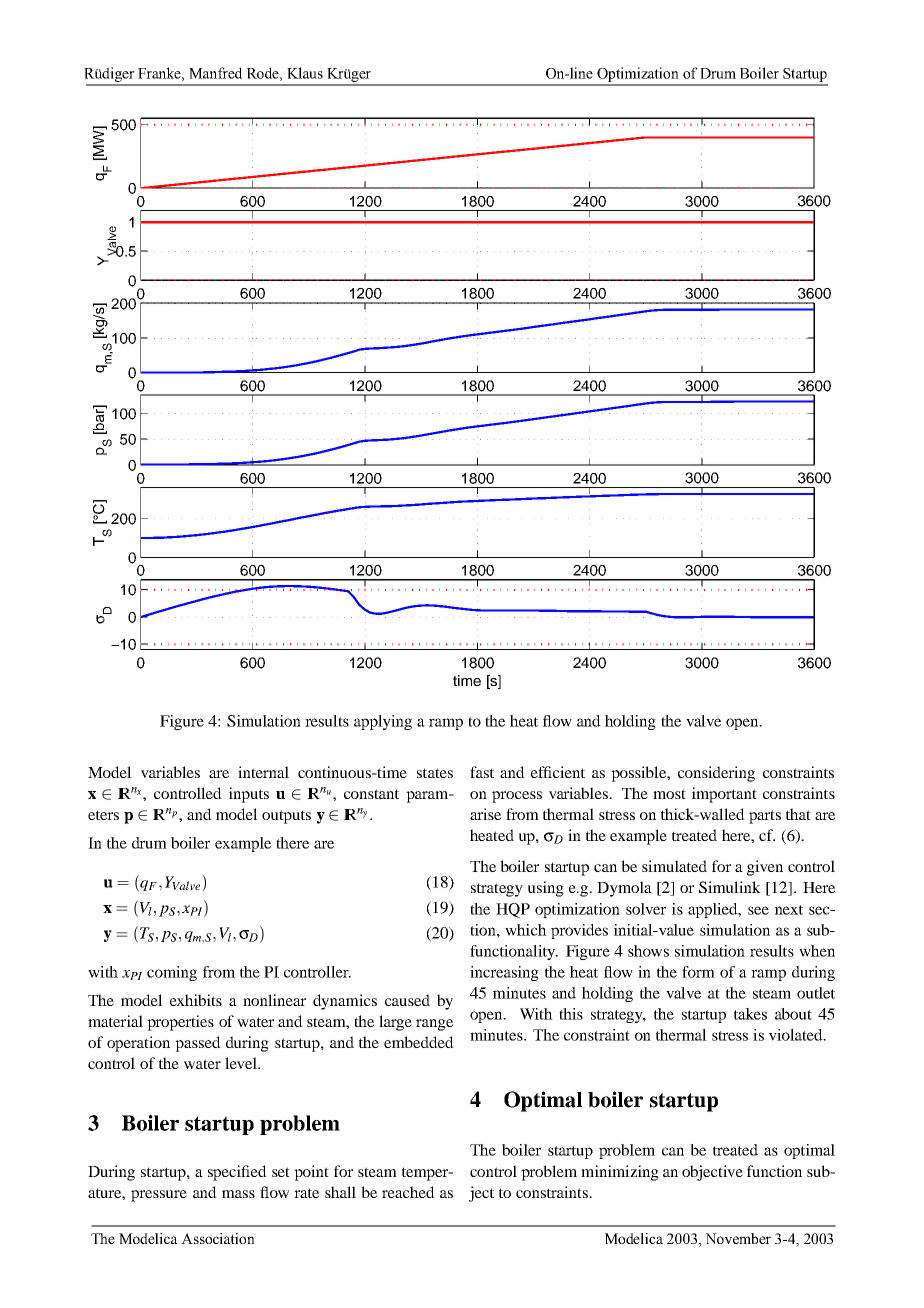  I want to click on internal, so click(263, 772).
